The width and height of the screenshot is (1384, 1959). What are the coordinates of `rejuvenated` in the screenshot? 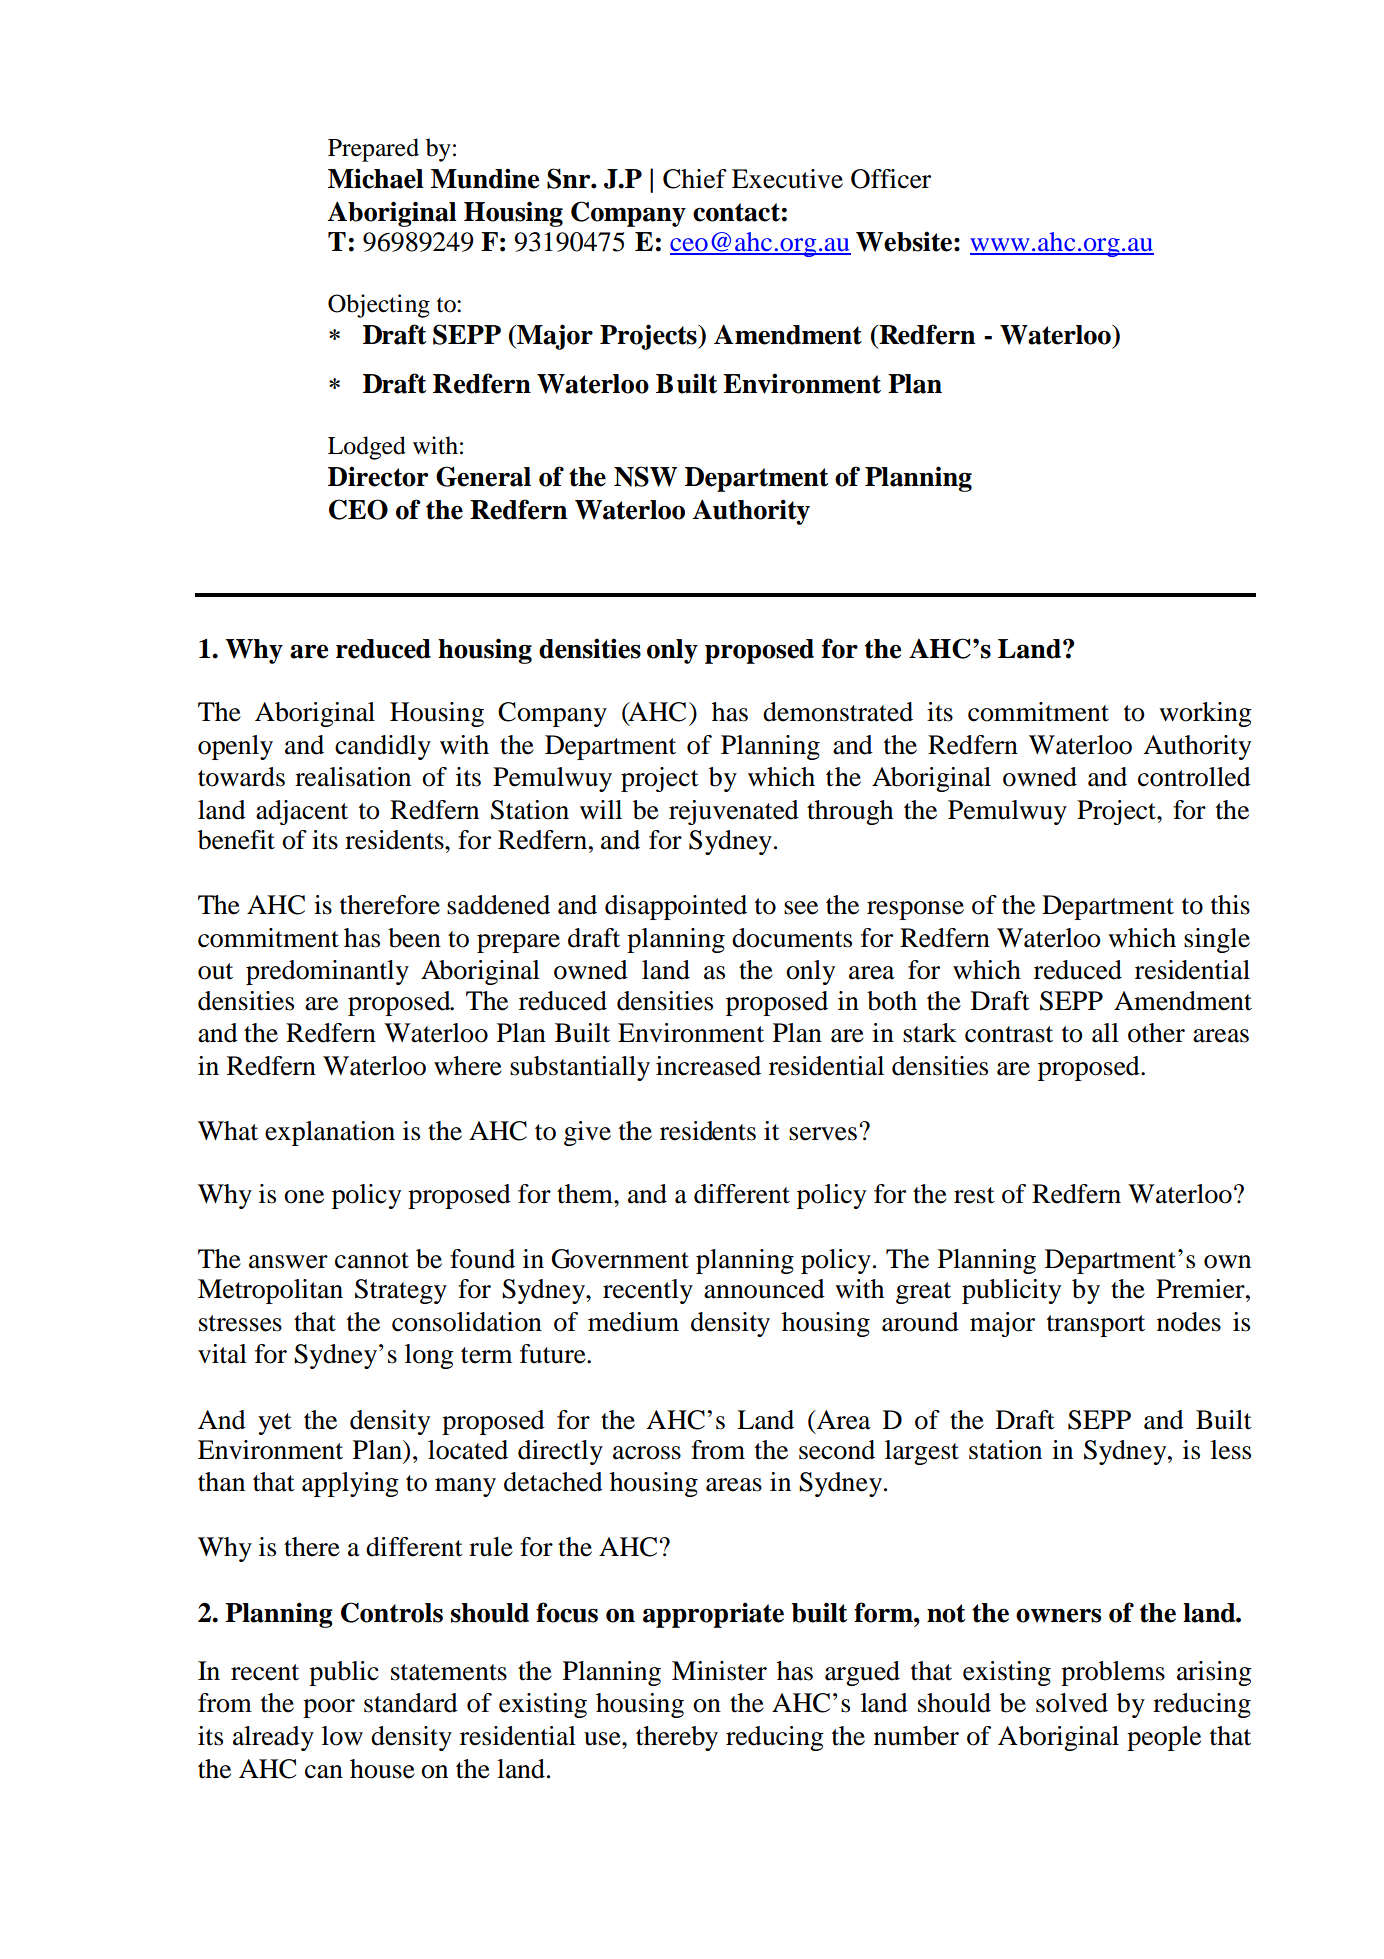 It's located at (734, 812).
